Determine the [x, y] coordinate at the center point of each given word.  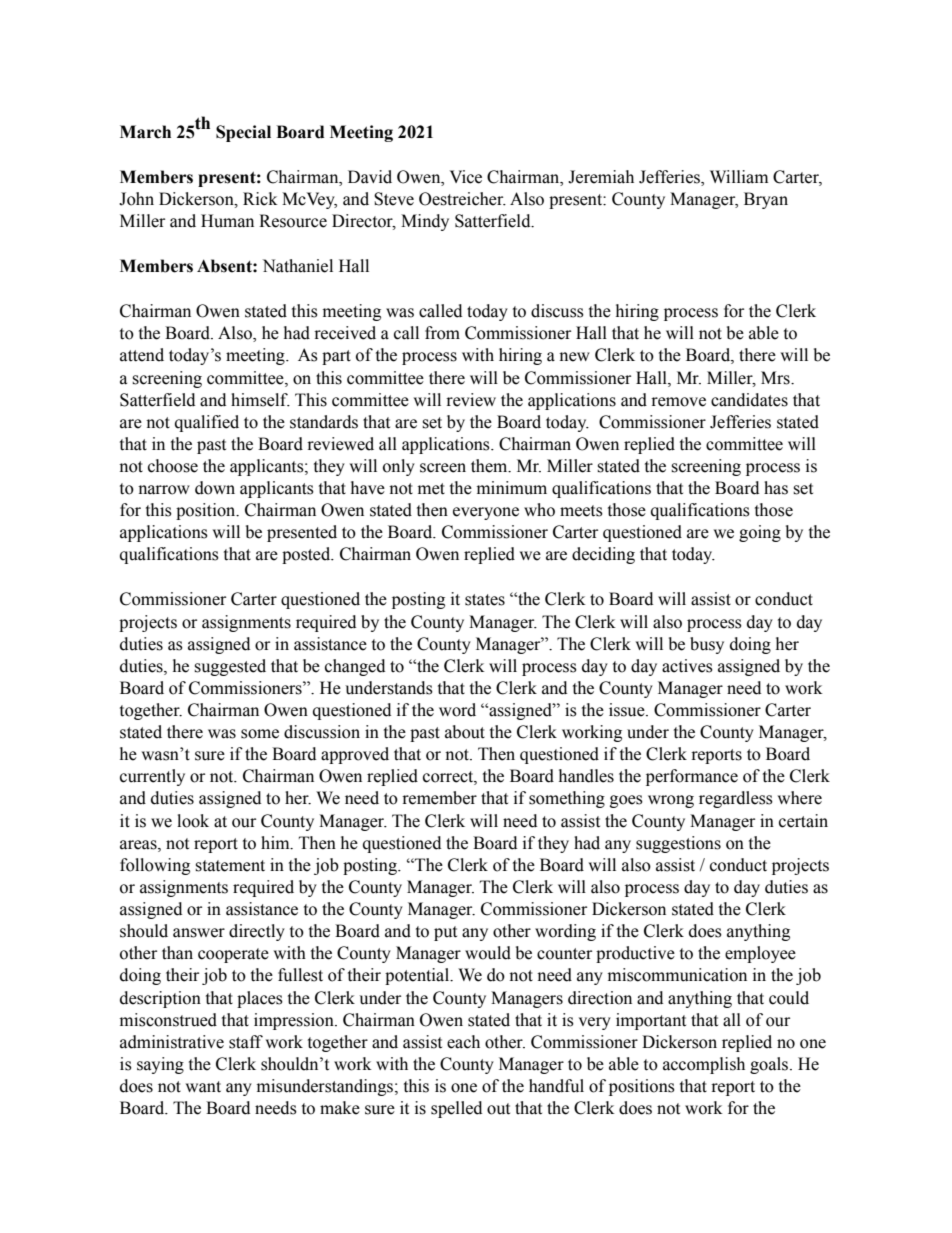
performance [692, 777]
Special [243, 133]
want [203, 1087]
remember [439, 798]
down [215, 488]
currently [152, 777]
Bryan [766, 200]
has [776, 488]
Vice [466, 177]
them [490, 466]
